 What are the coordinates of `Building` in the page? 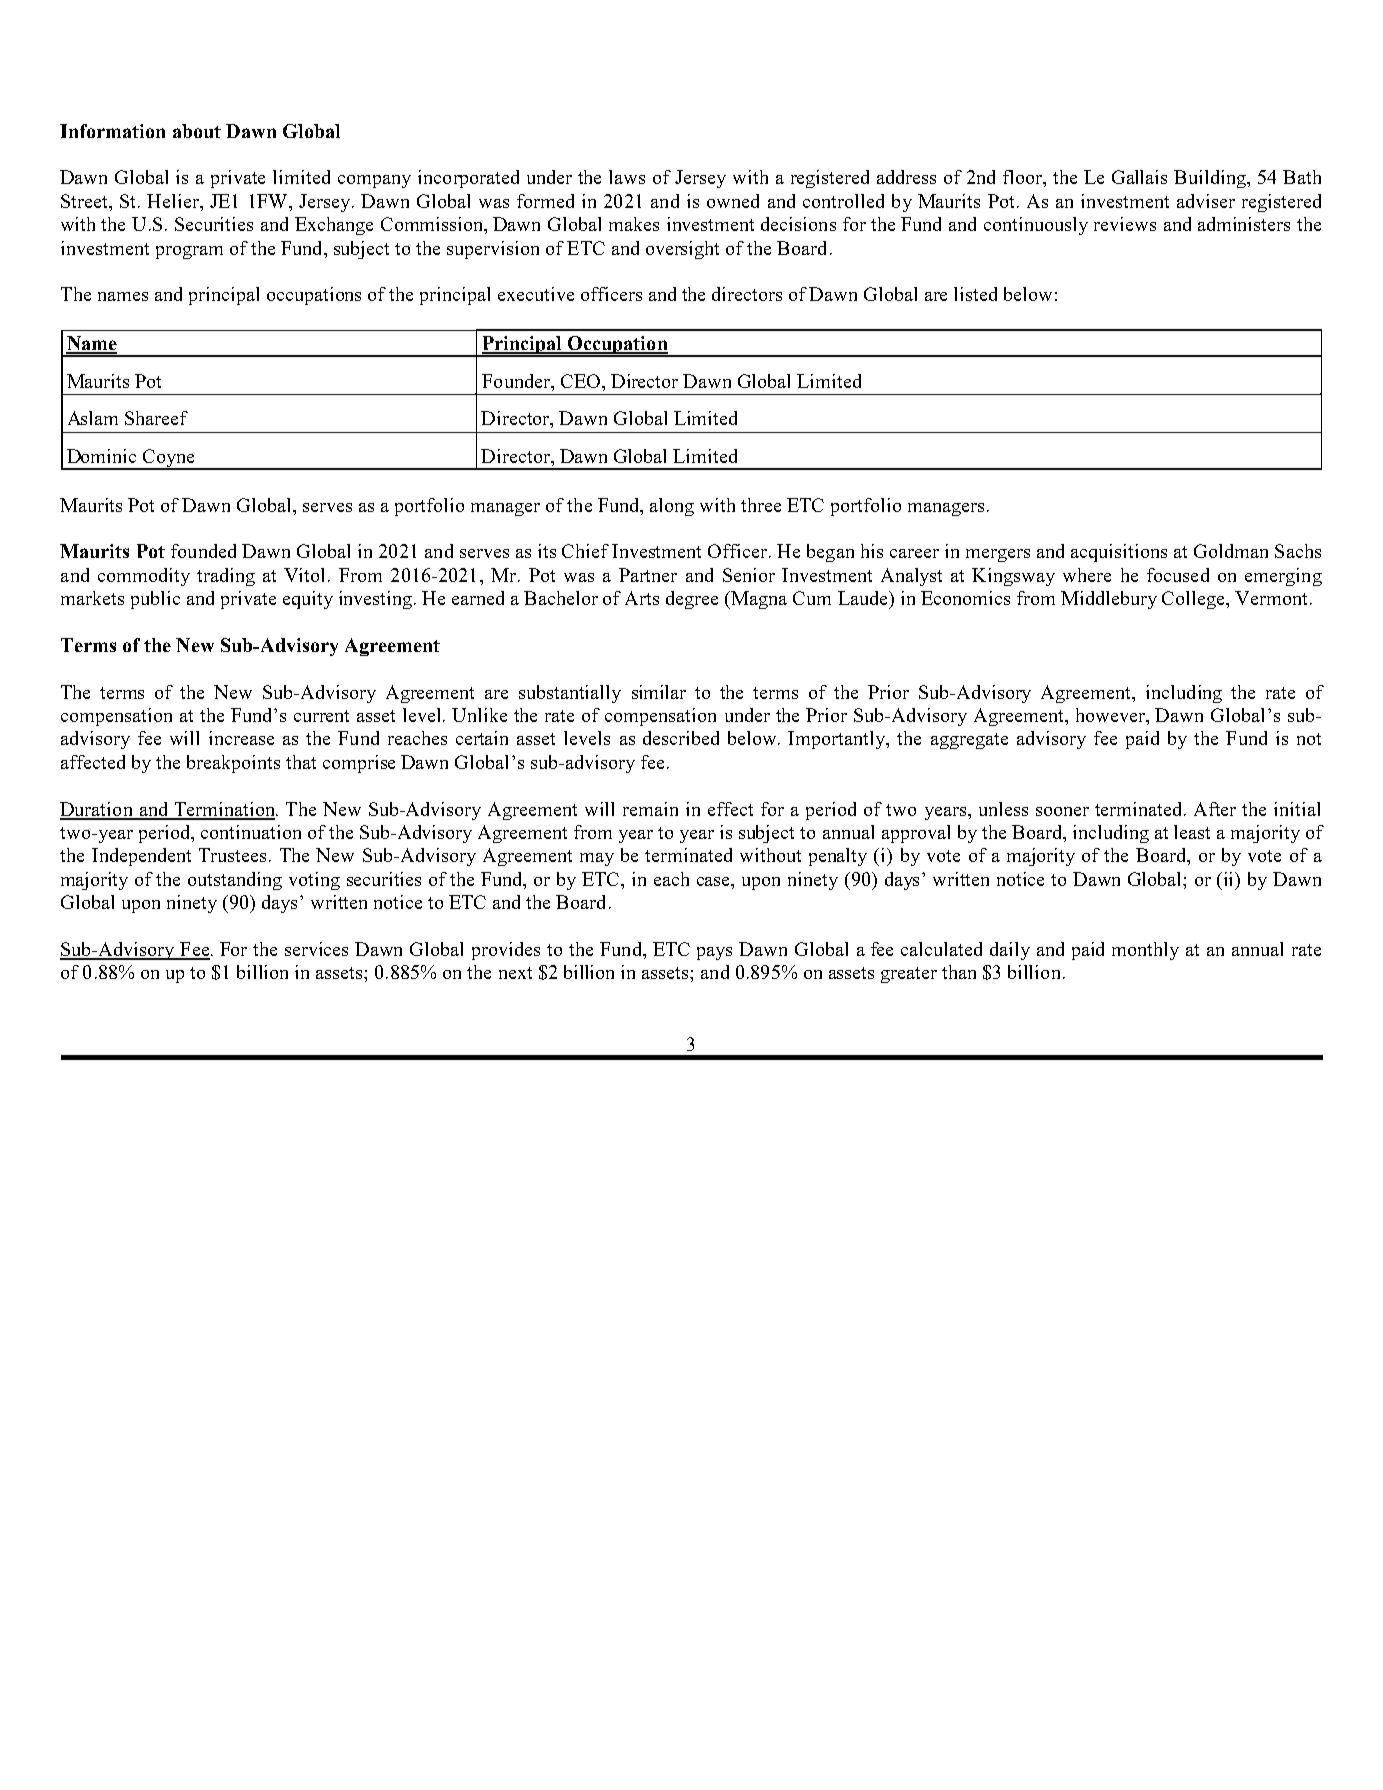 It's located at (1211, 179).
